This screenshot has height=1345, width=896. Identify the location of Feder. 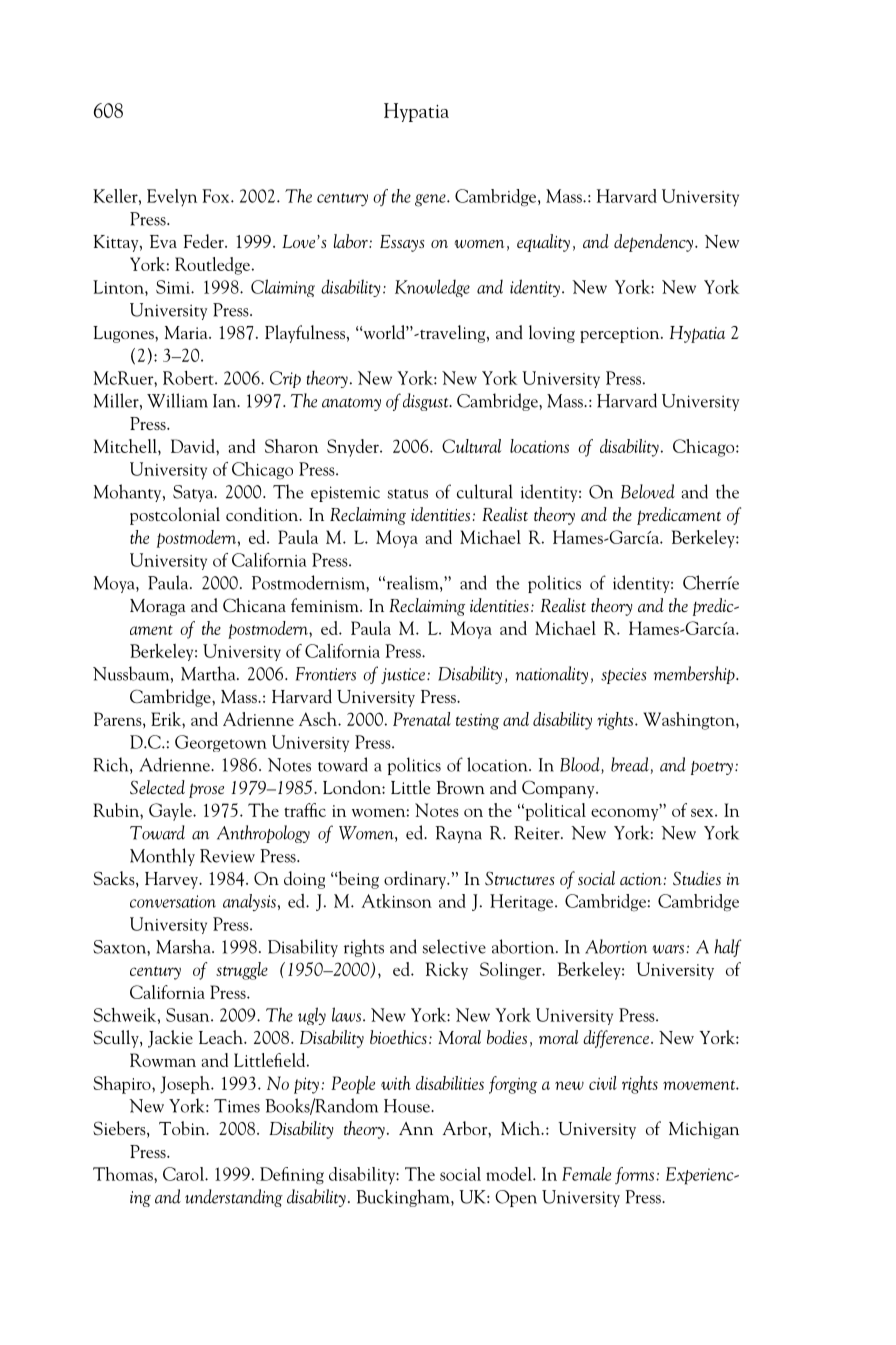
(204, 241).
